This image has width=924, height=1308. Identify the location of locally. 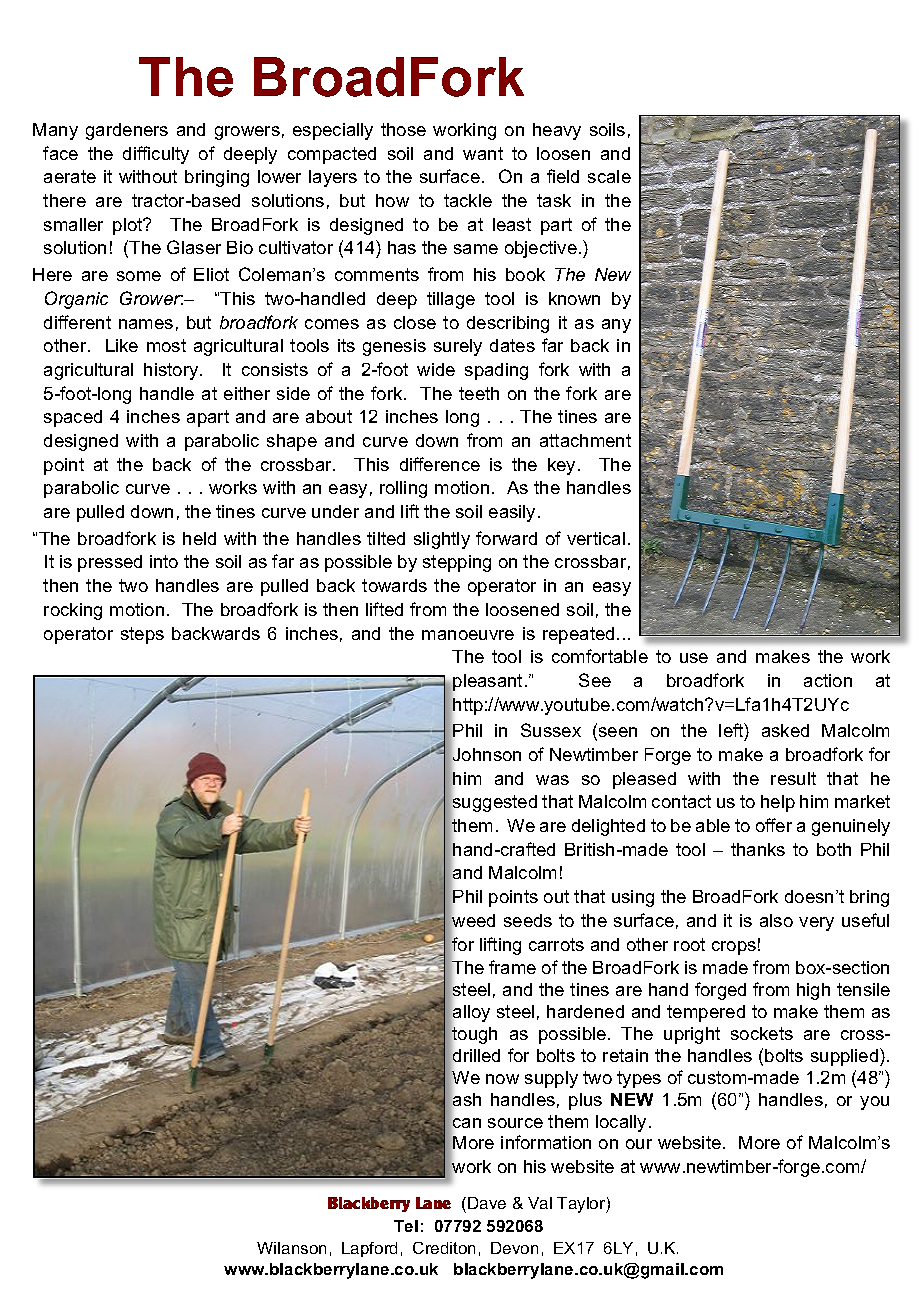
(621, 1123).
